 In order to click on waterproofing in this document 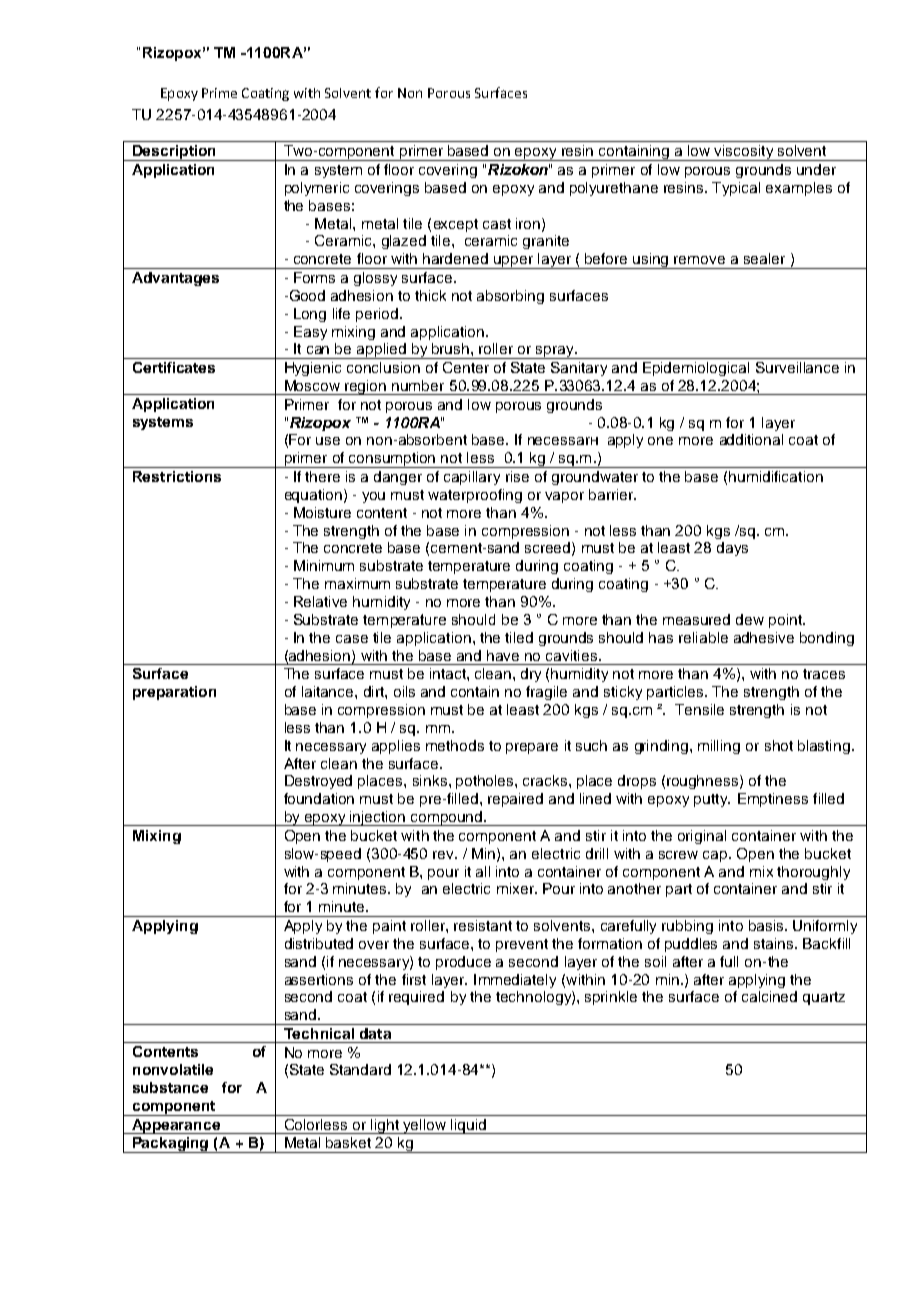, I will do `click(475, 496)`.
